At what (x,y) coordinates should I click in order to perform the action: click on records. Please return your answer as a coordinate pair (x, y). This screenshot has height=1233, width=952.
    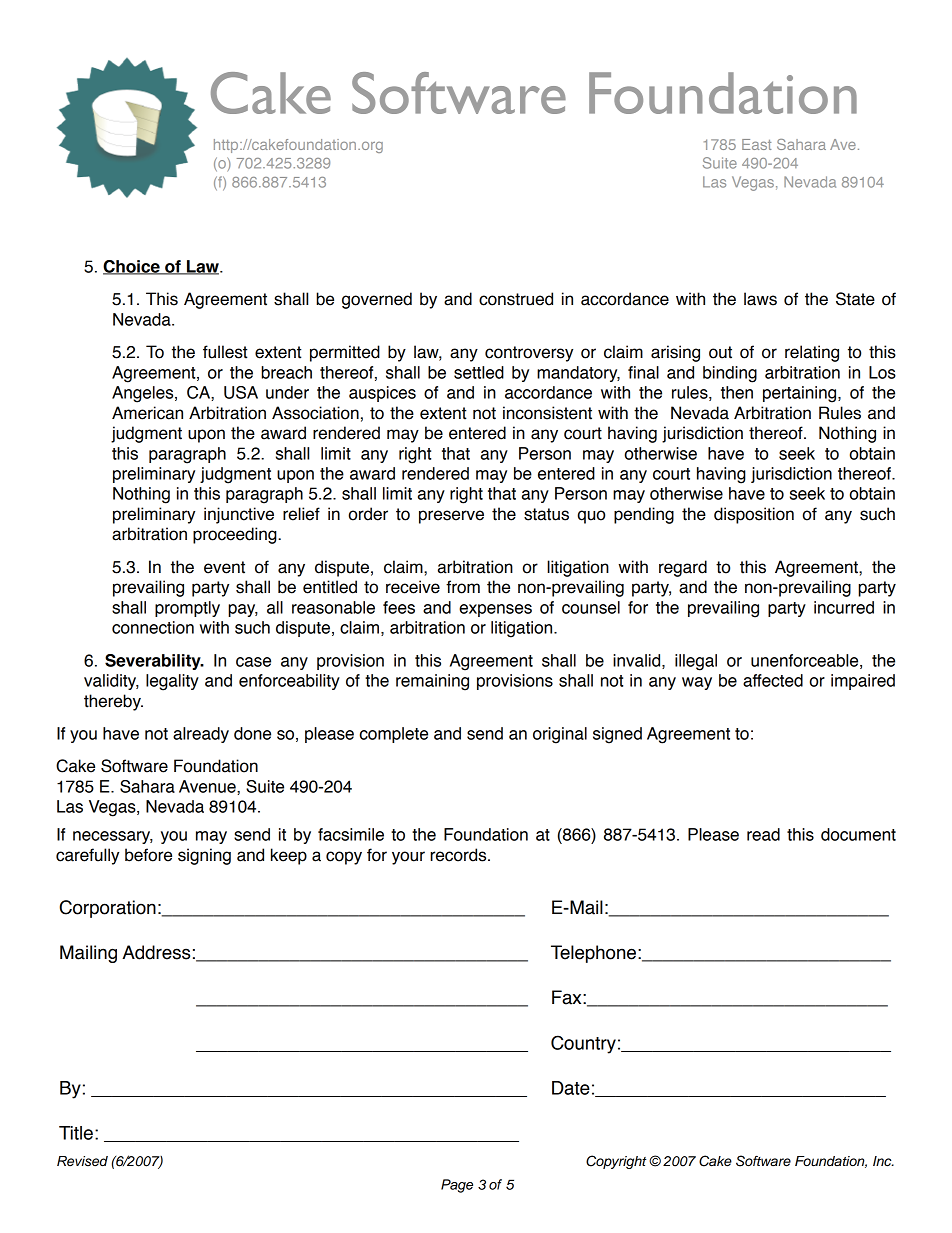
    Looking at the image, I should click on (459, 855).
